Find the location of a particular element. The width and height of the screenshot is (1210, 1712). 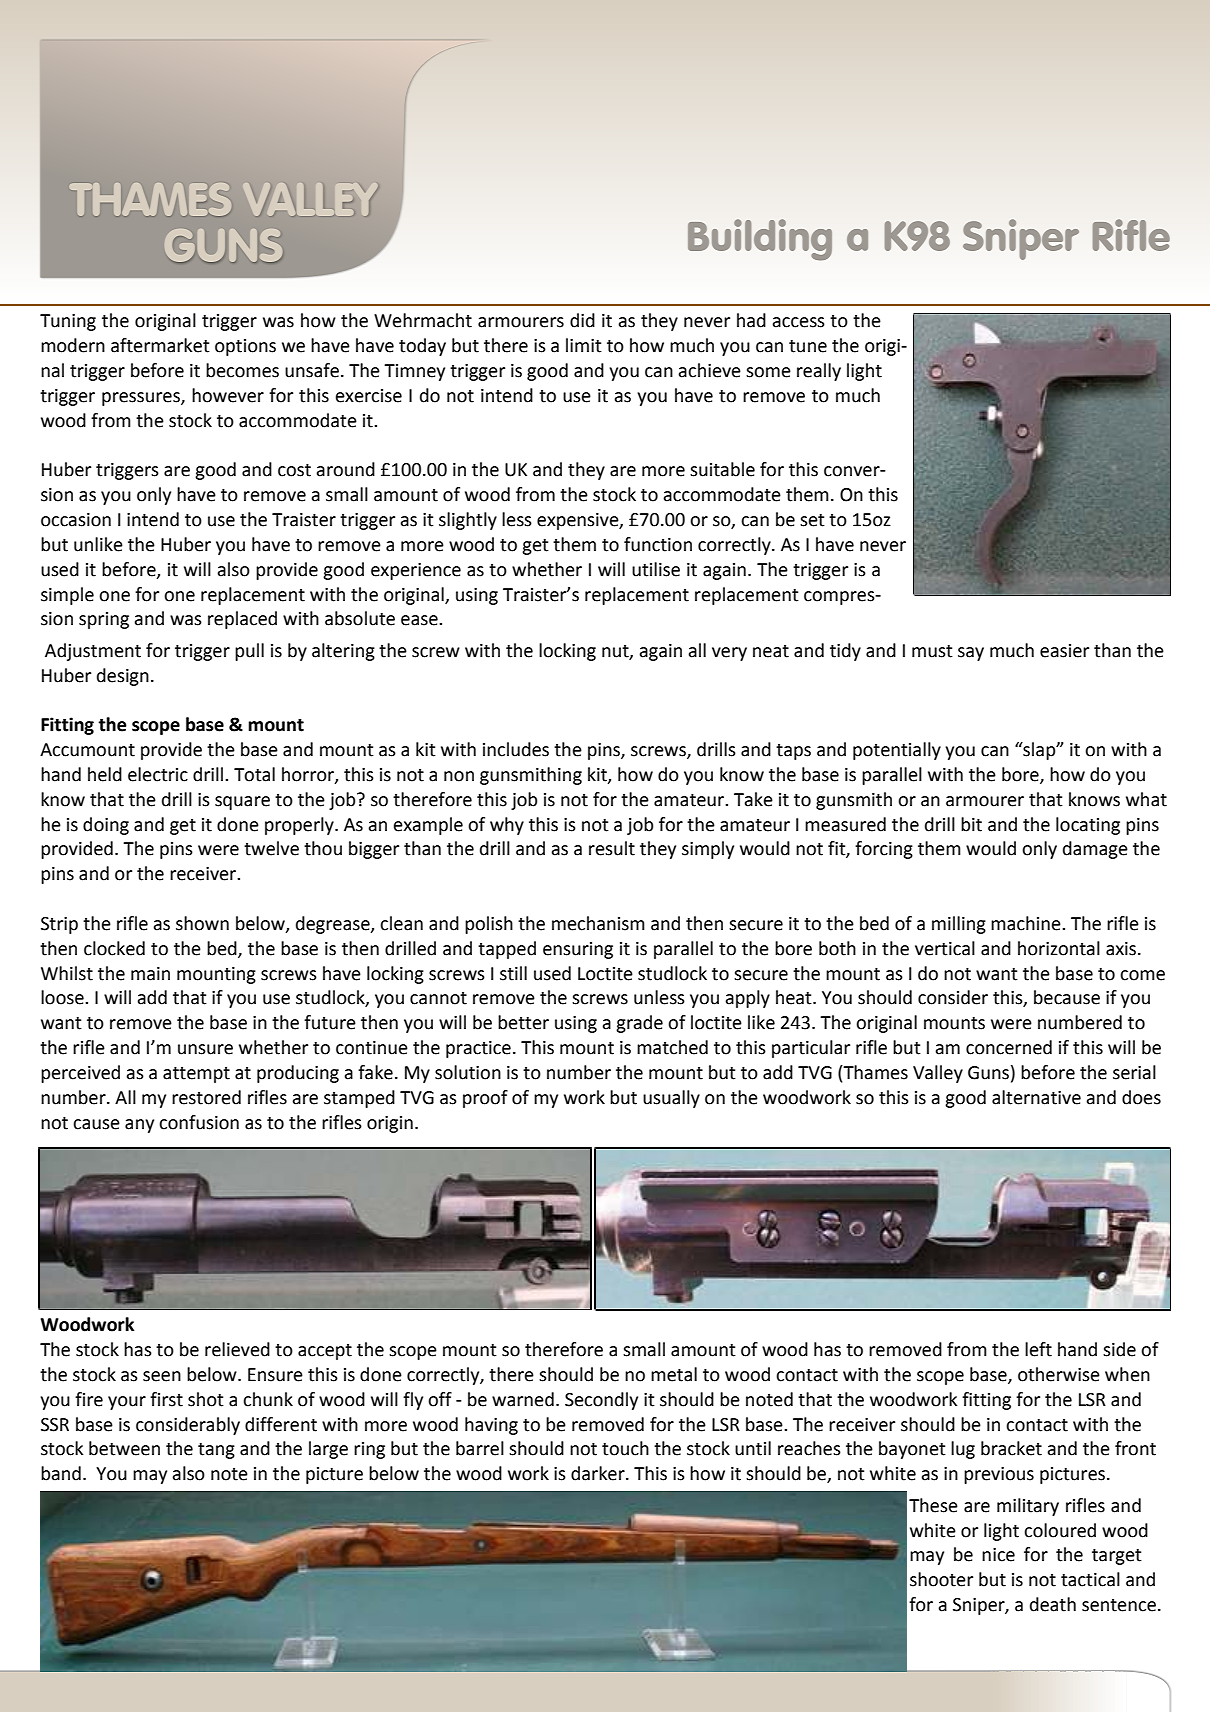

left is located at coordinates (1038, 1349).
